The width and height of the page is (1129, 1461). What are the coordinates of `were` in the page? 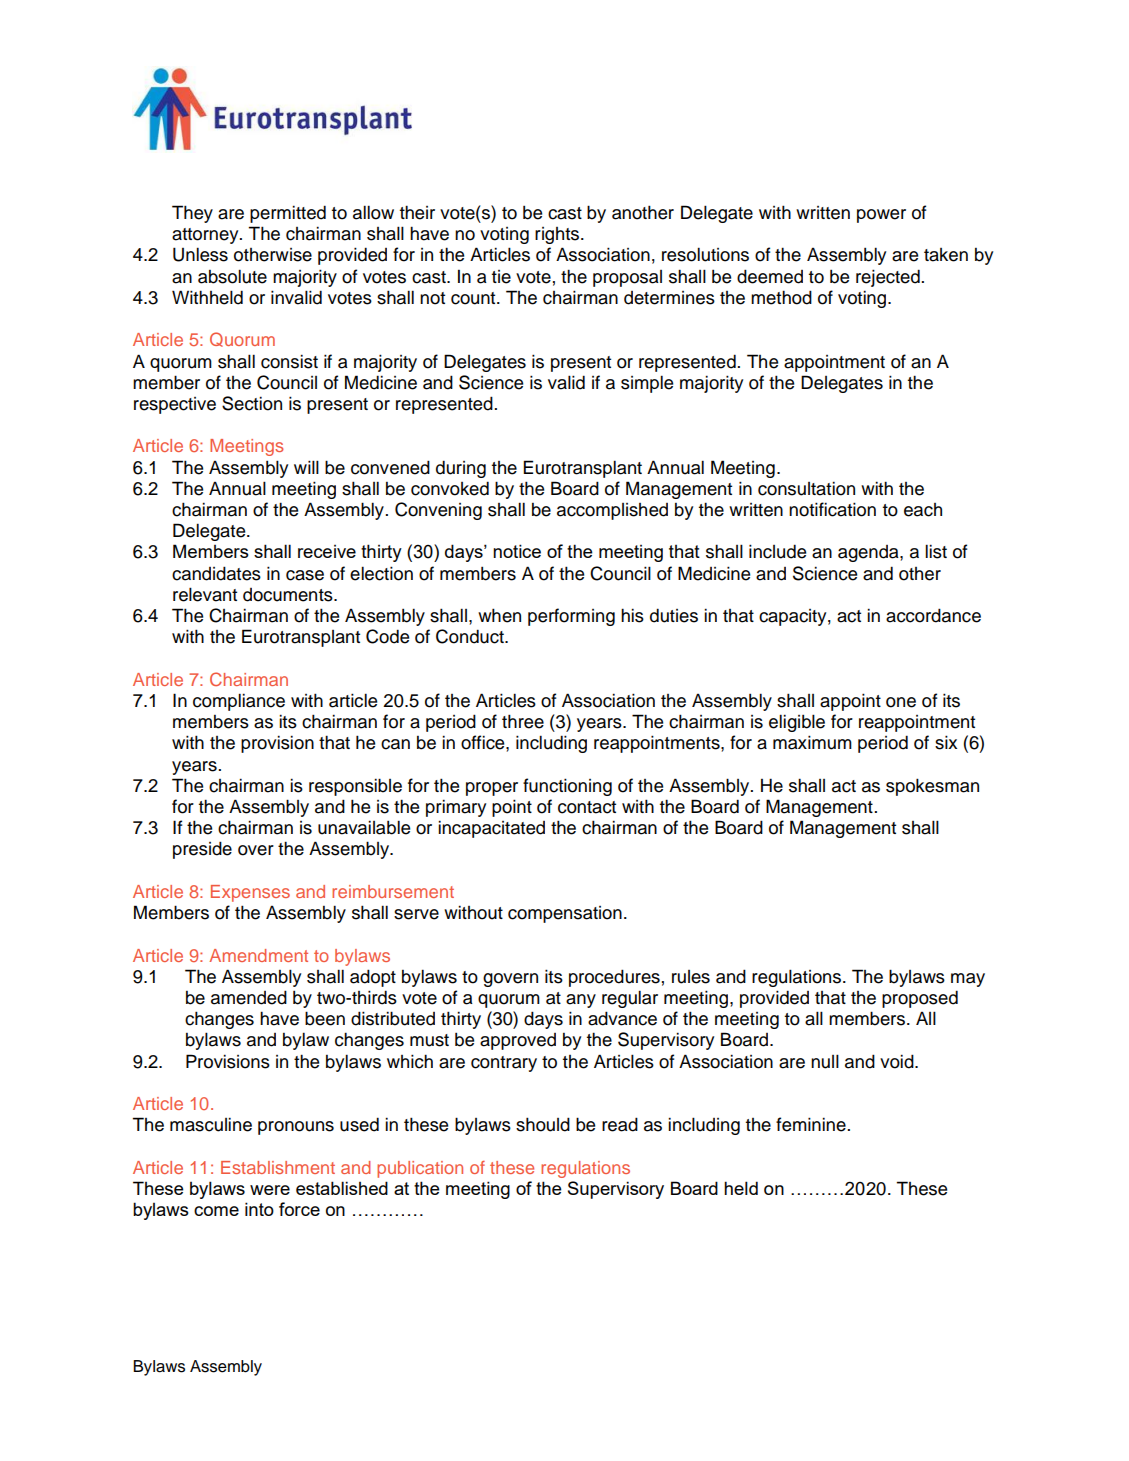 It's located at (270, 1190).
